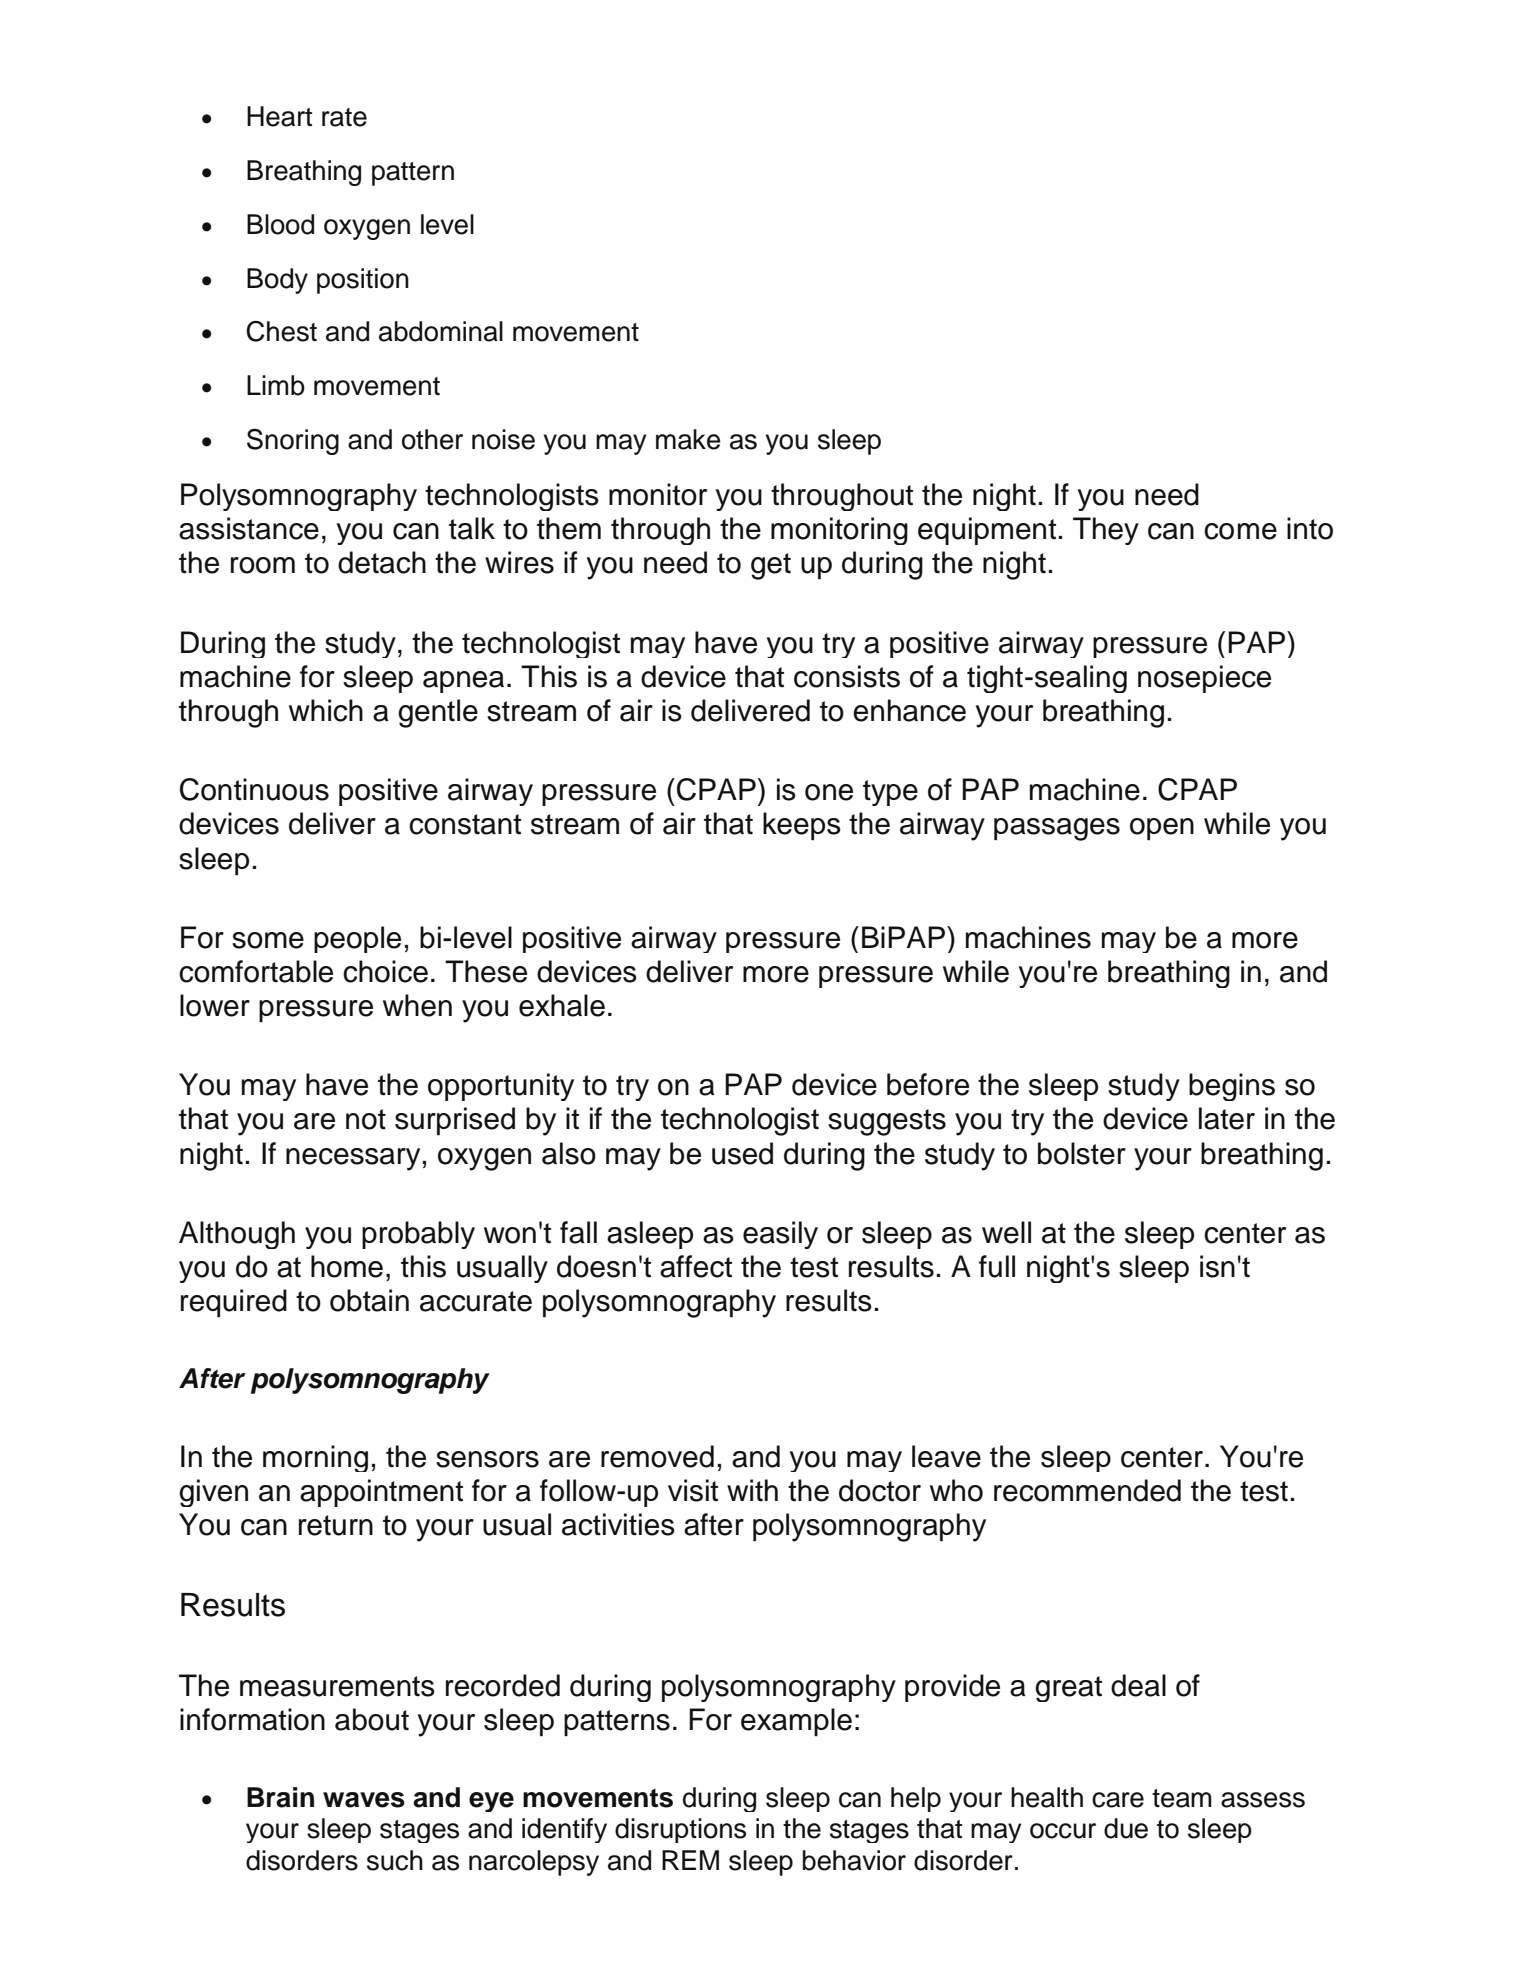  I want to click on come, so click(1240, 531).
